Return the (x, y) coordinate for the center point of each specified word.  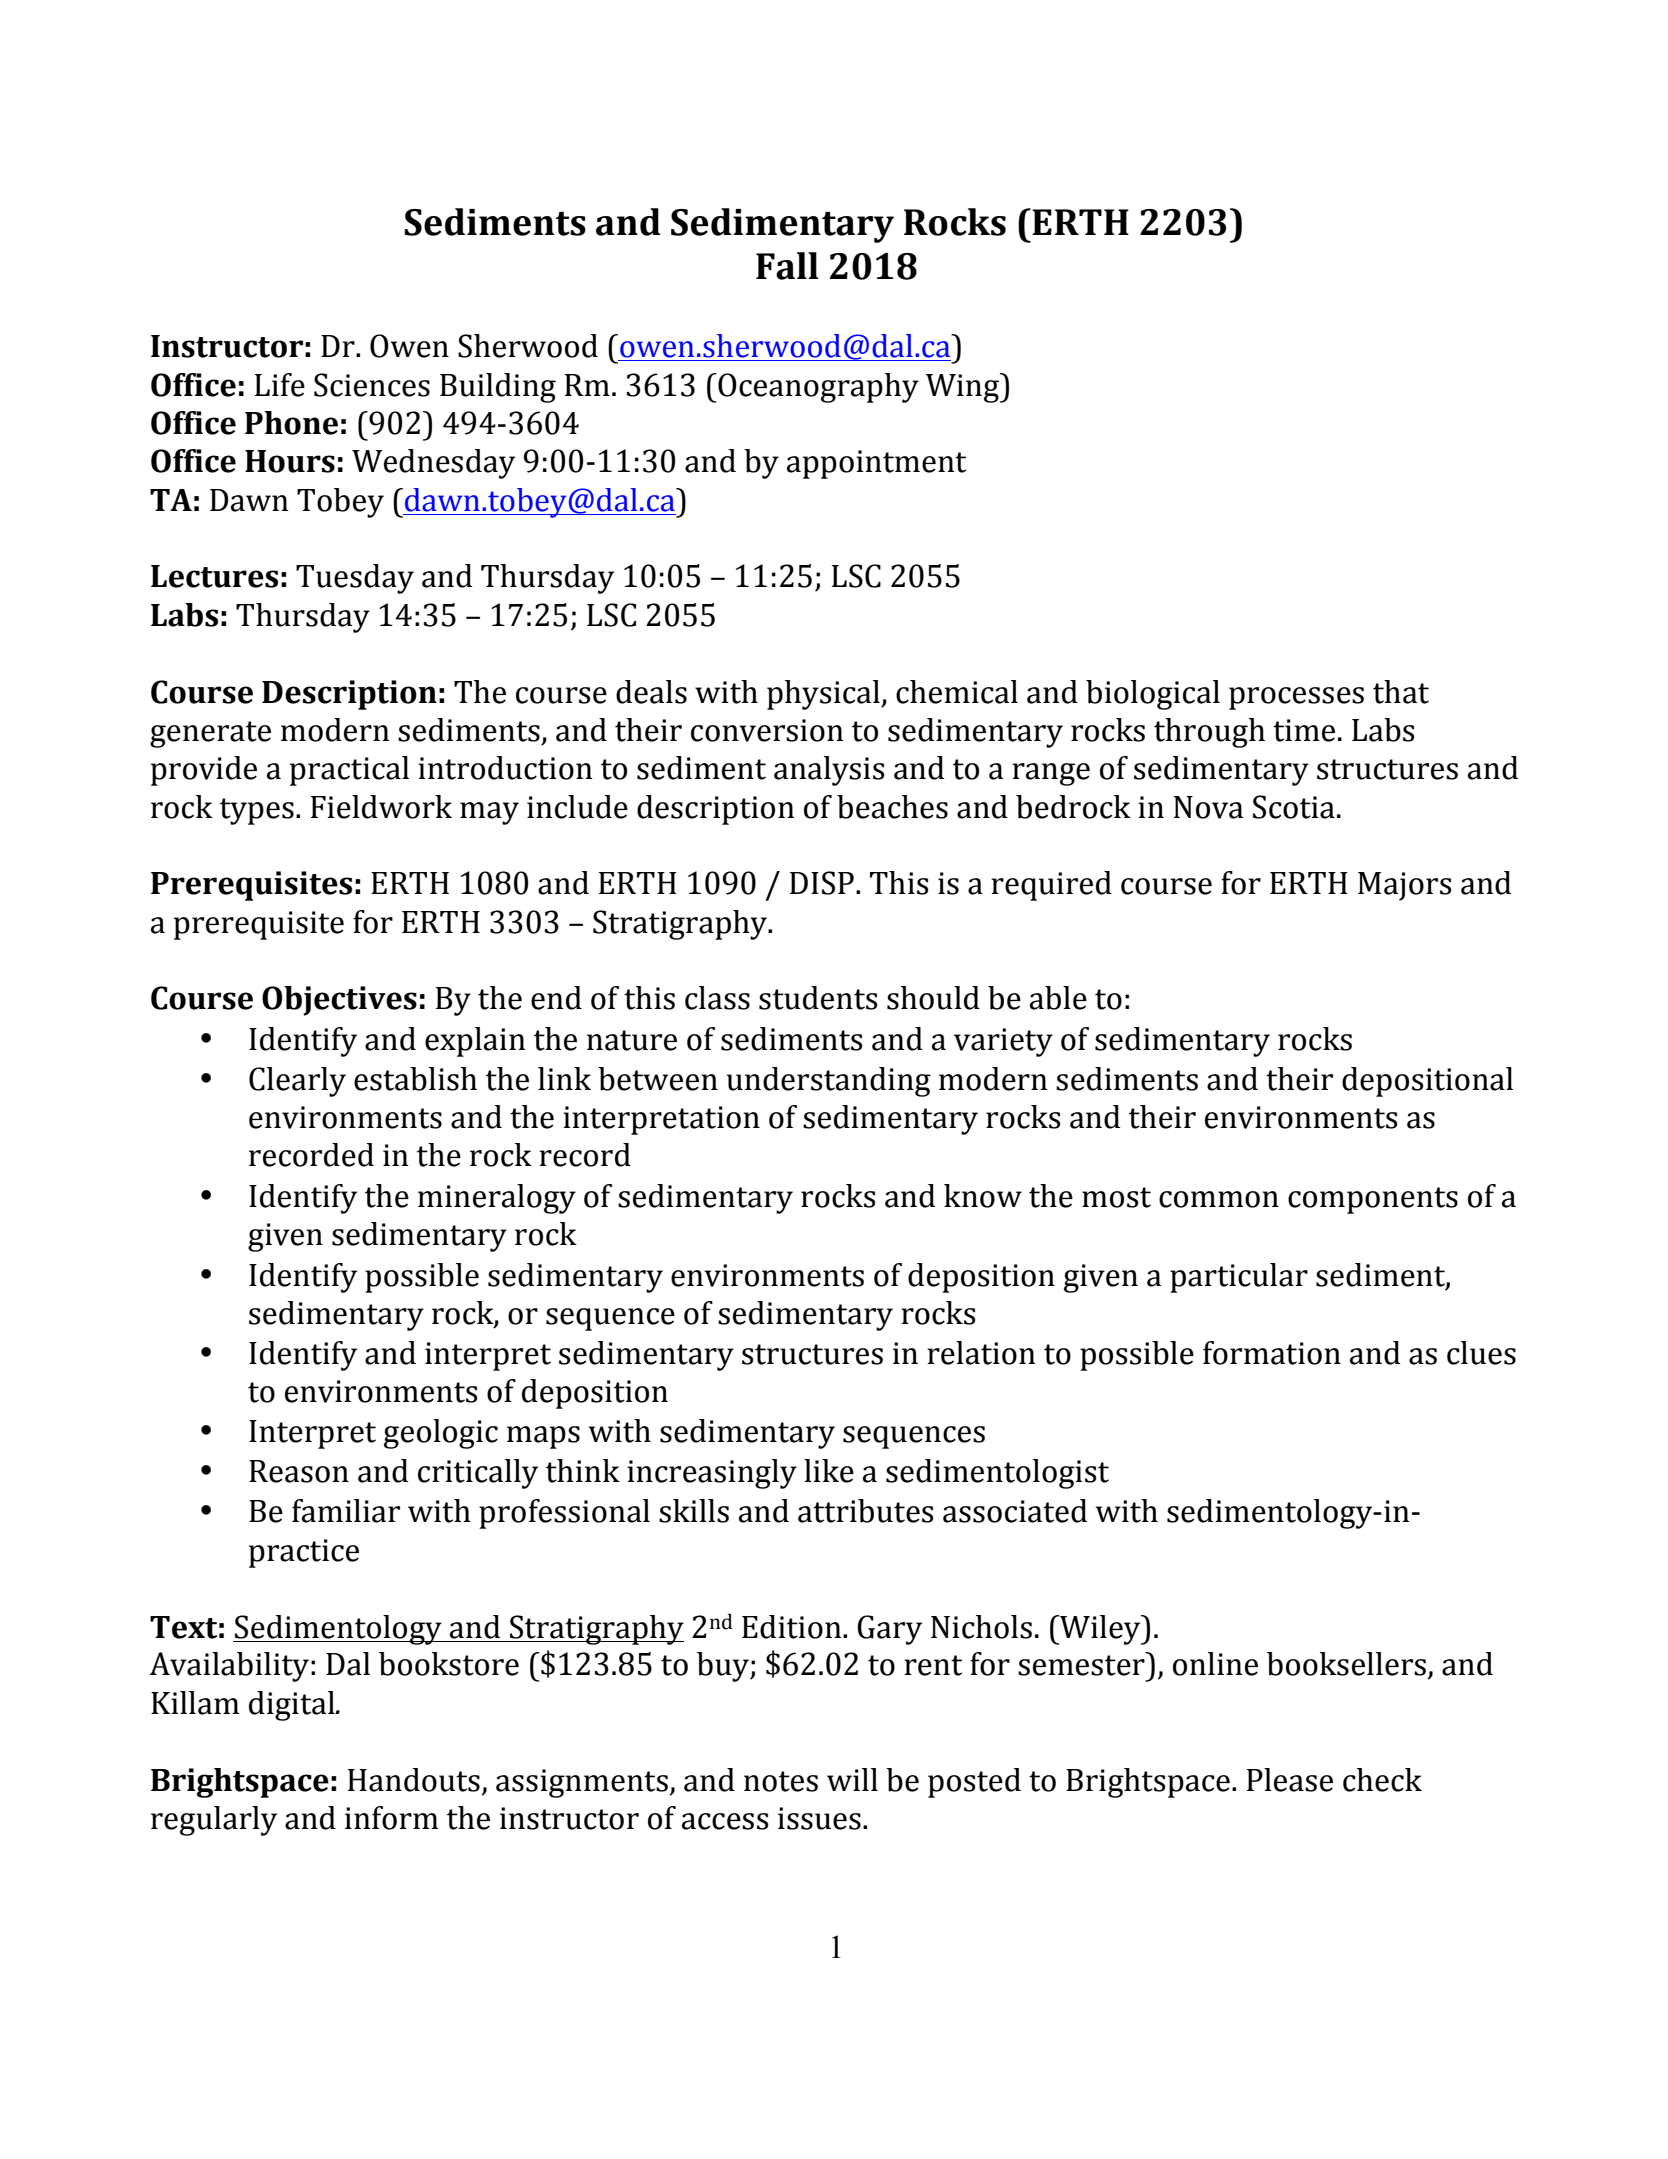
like (829, 1471)
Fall (787, 266)
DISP (822, 883)
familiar (346, 1511)
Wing (964, 388)
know (983, 1196)
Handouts (414, 1780)
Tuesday (355, 579)
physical (824, 695)
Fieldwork (381, 807)
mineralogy (497, 1199)
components (1373, 1200)
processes (1296, 698)
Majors (1404, 886)
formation (1272, 1353)
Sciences (372, 385)
